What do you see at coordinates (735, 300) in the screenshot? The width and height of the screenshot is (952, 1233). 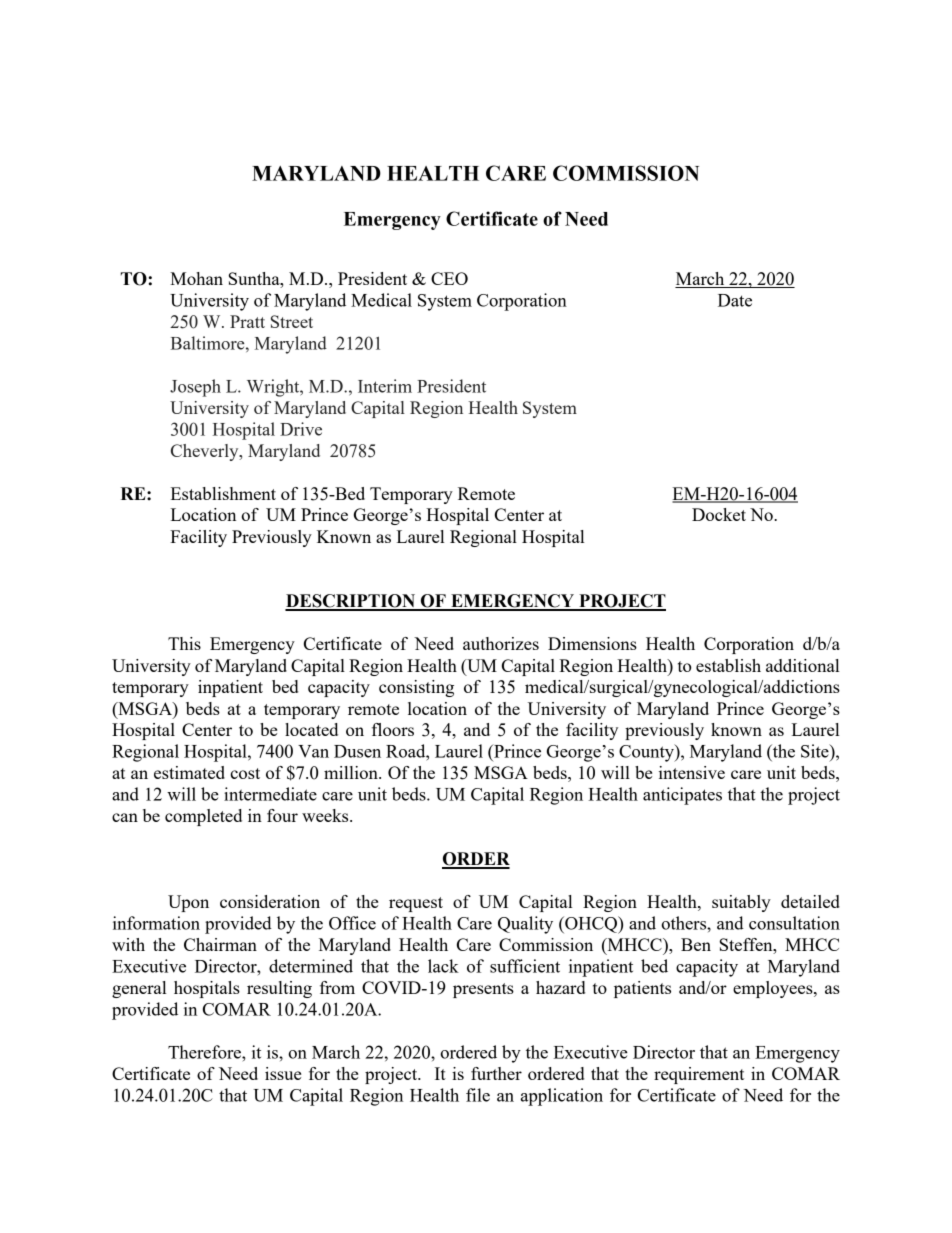 I see `Date` at bounding box center [735, 300].
